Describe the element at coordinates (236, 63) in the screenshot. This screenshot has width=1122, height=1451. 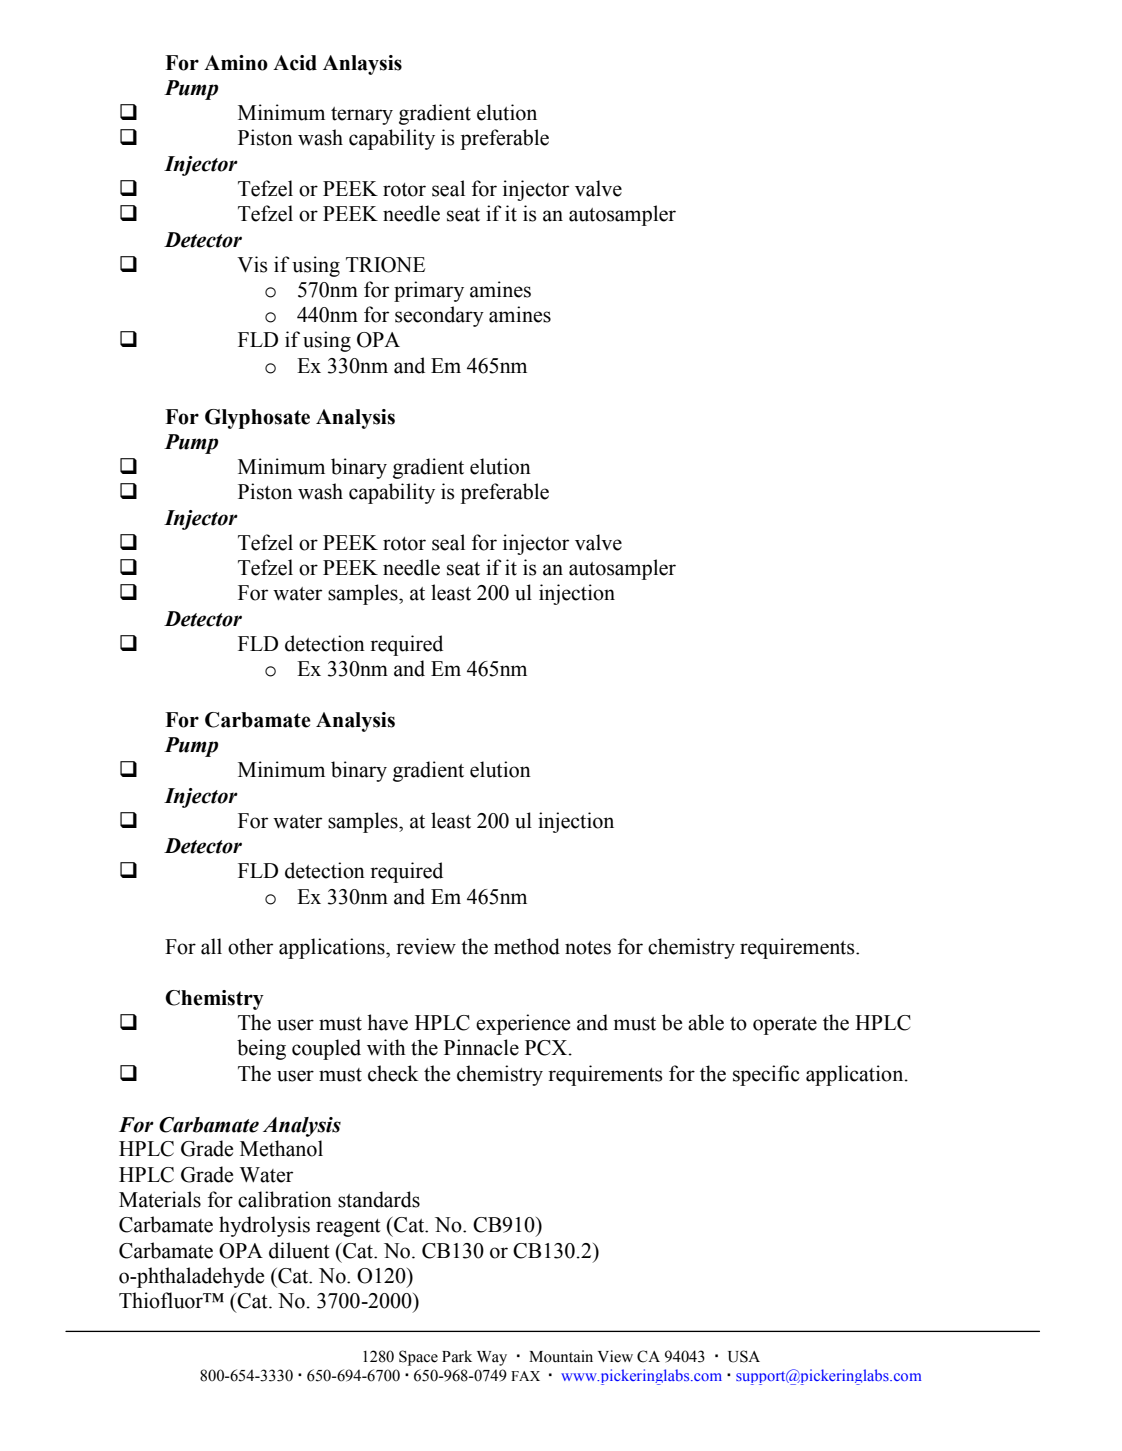
I see `Amino` at that location.
